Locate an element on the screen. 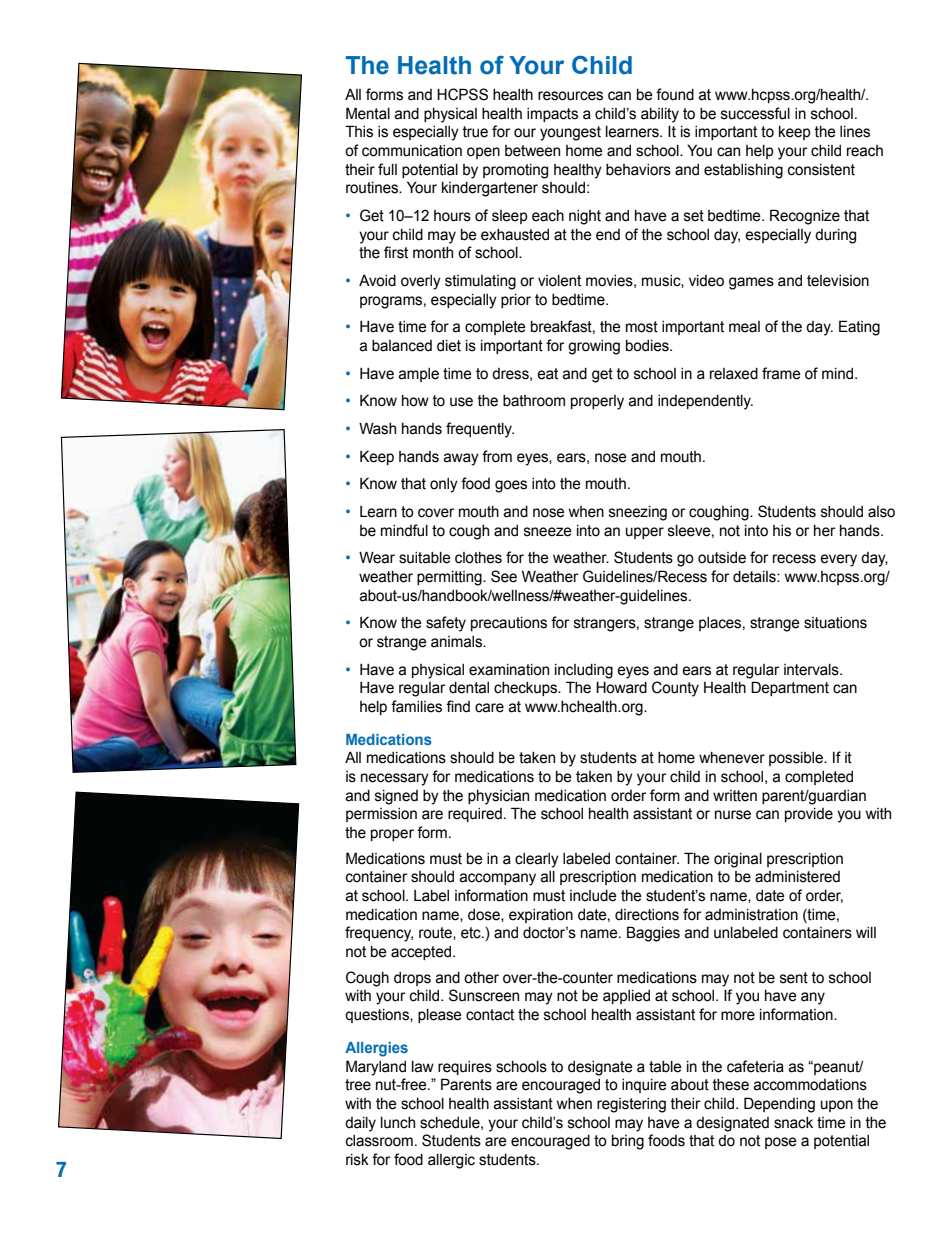 This screenshot has width=952, height=1233. administered is located at coordinates (797, 877).
